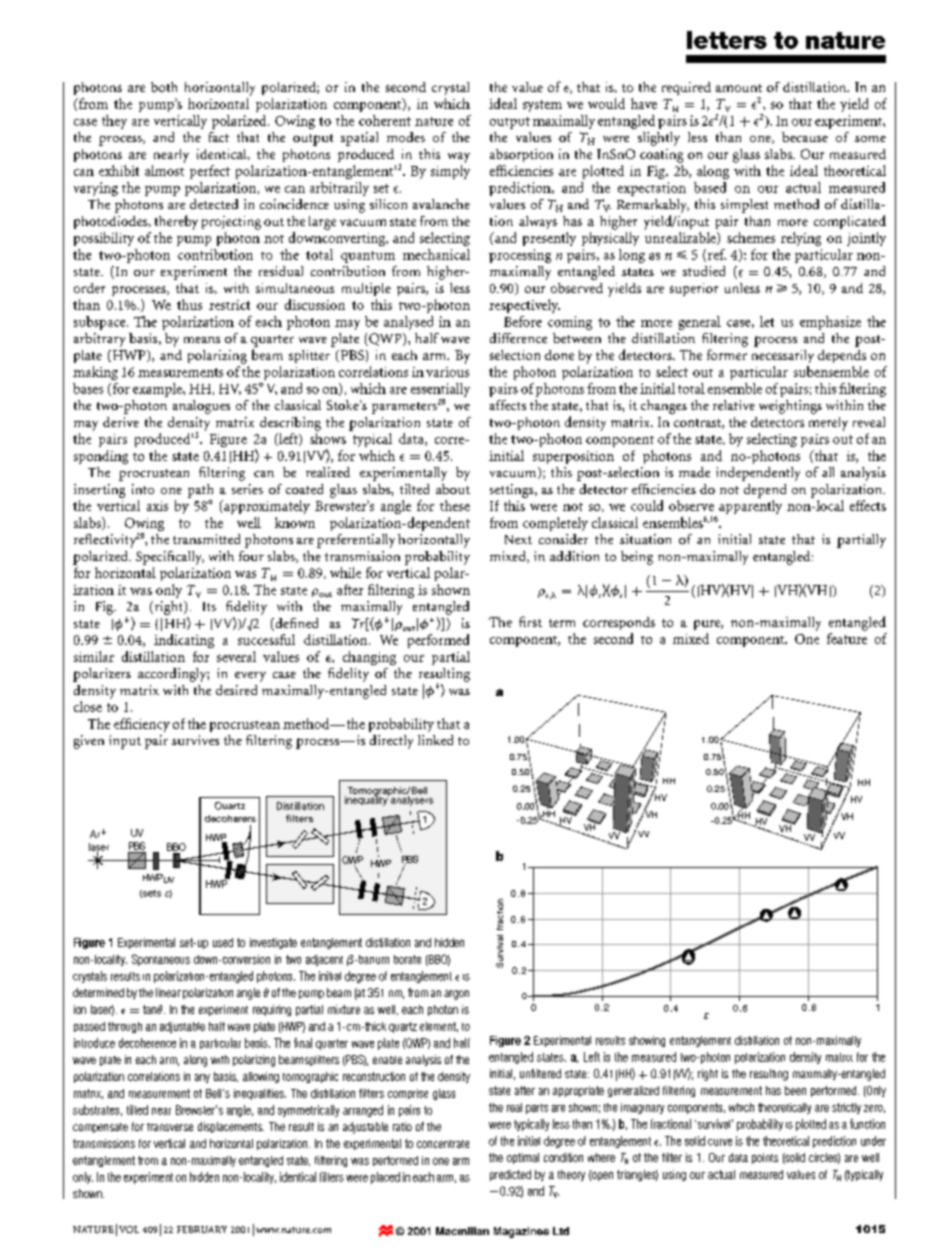 The width and height of the page is (952, 1254). I want to click on amount, so click(739, 88).
